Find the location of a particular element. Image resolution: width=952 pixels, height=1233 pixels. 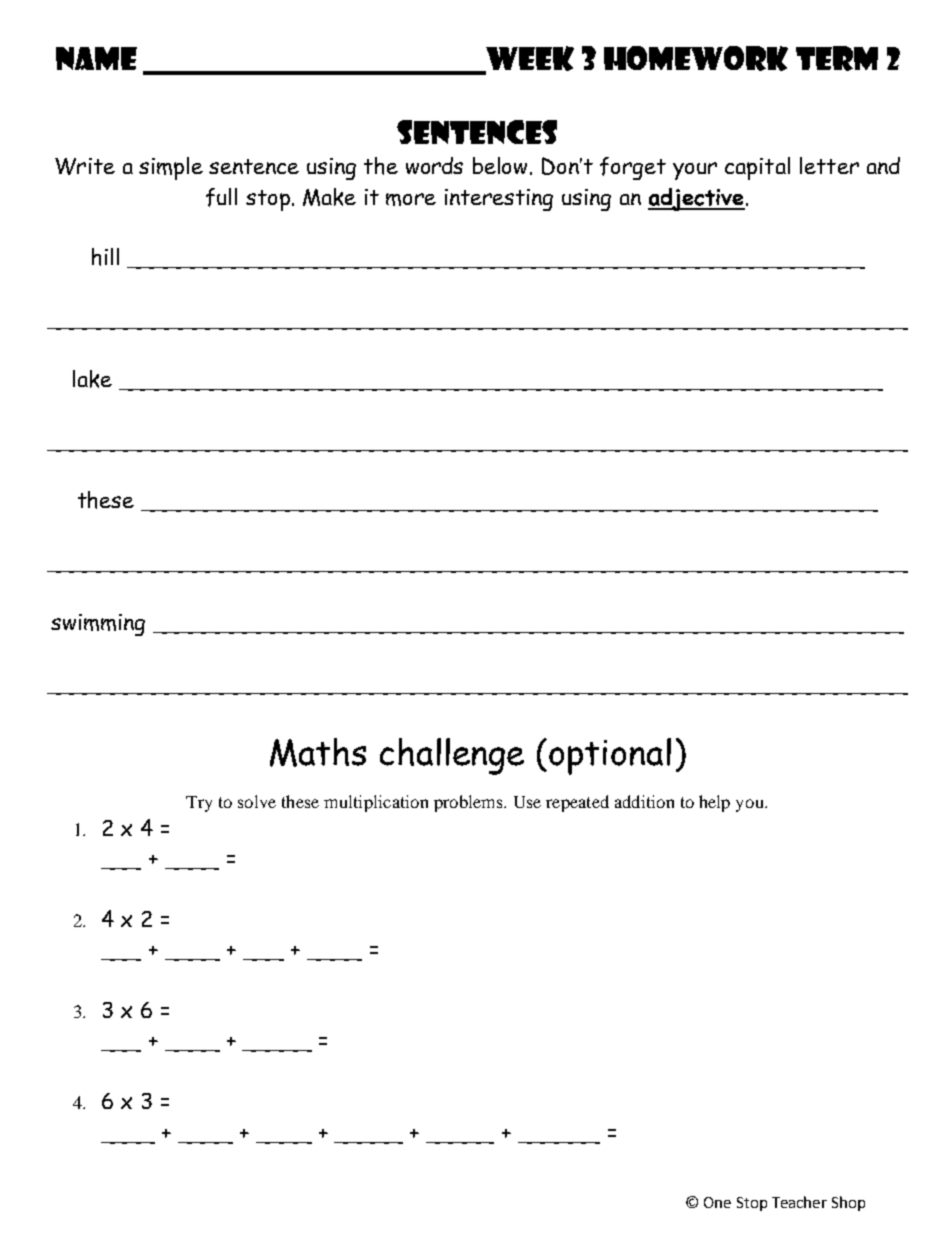

interesting is located at coordinates (499, 200).
